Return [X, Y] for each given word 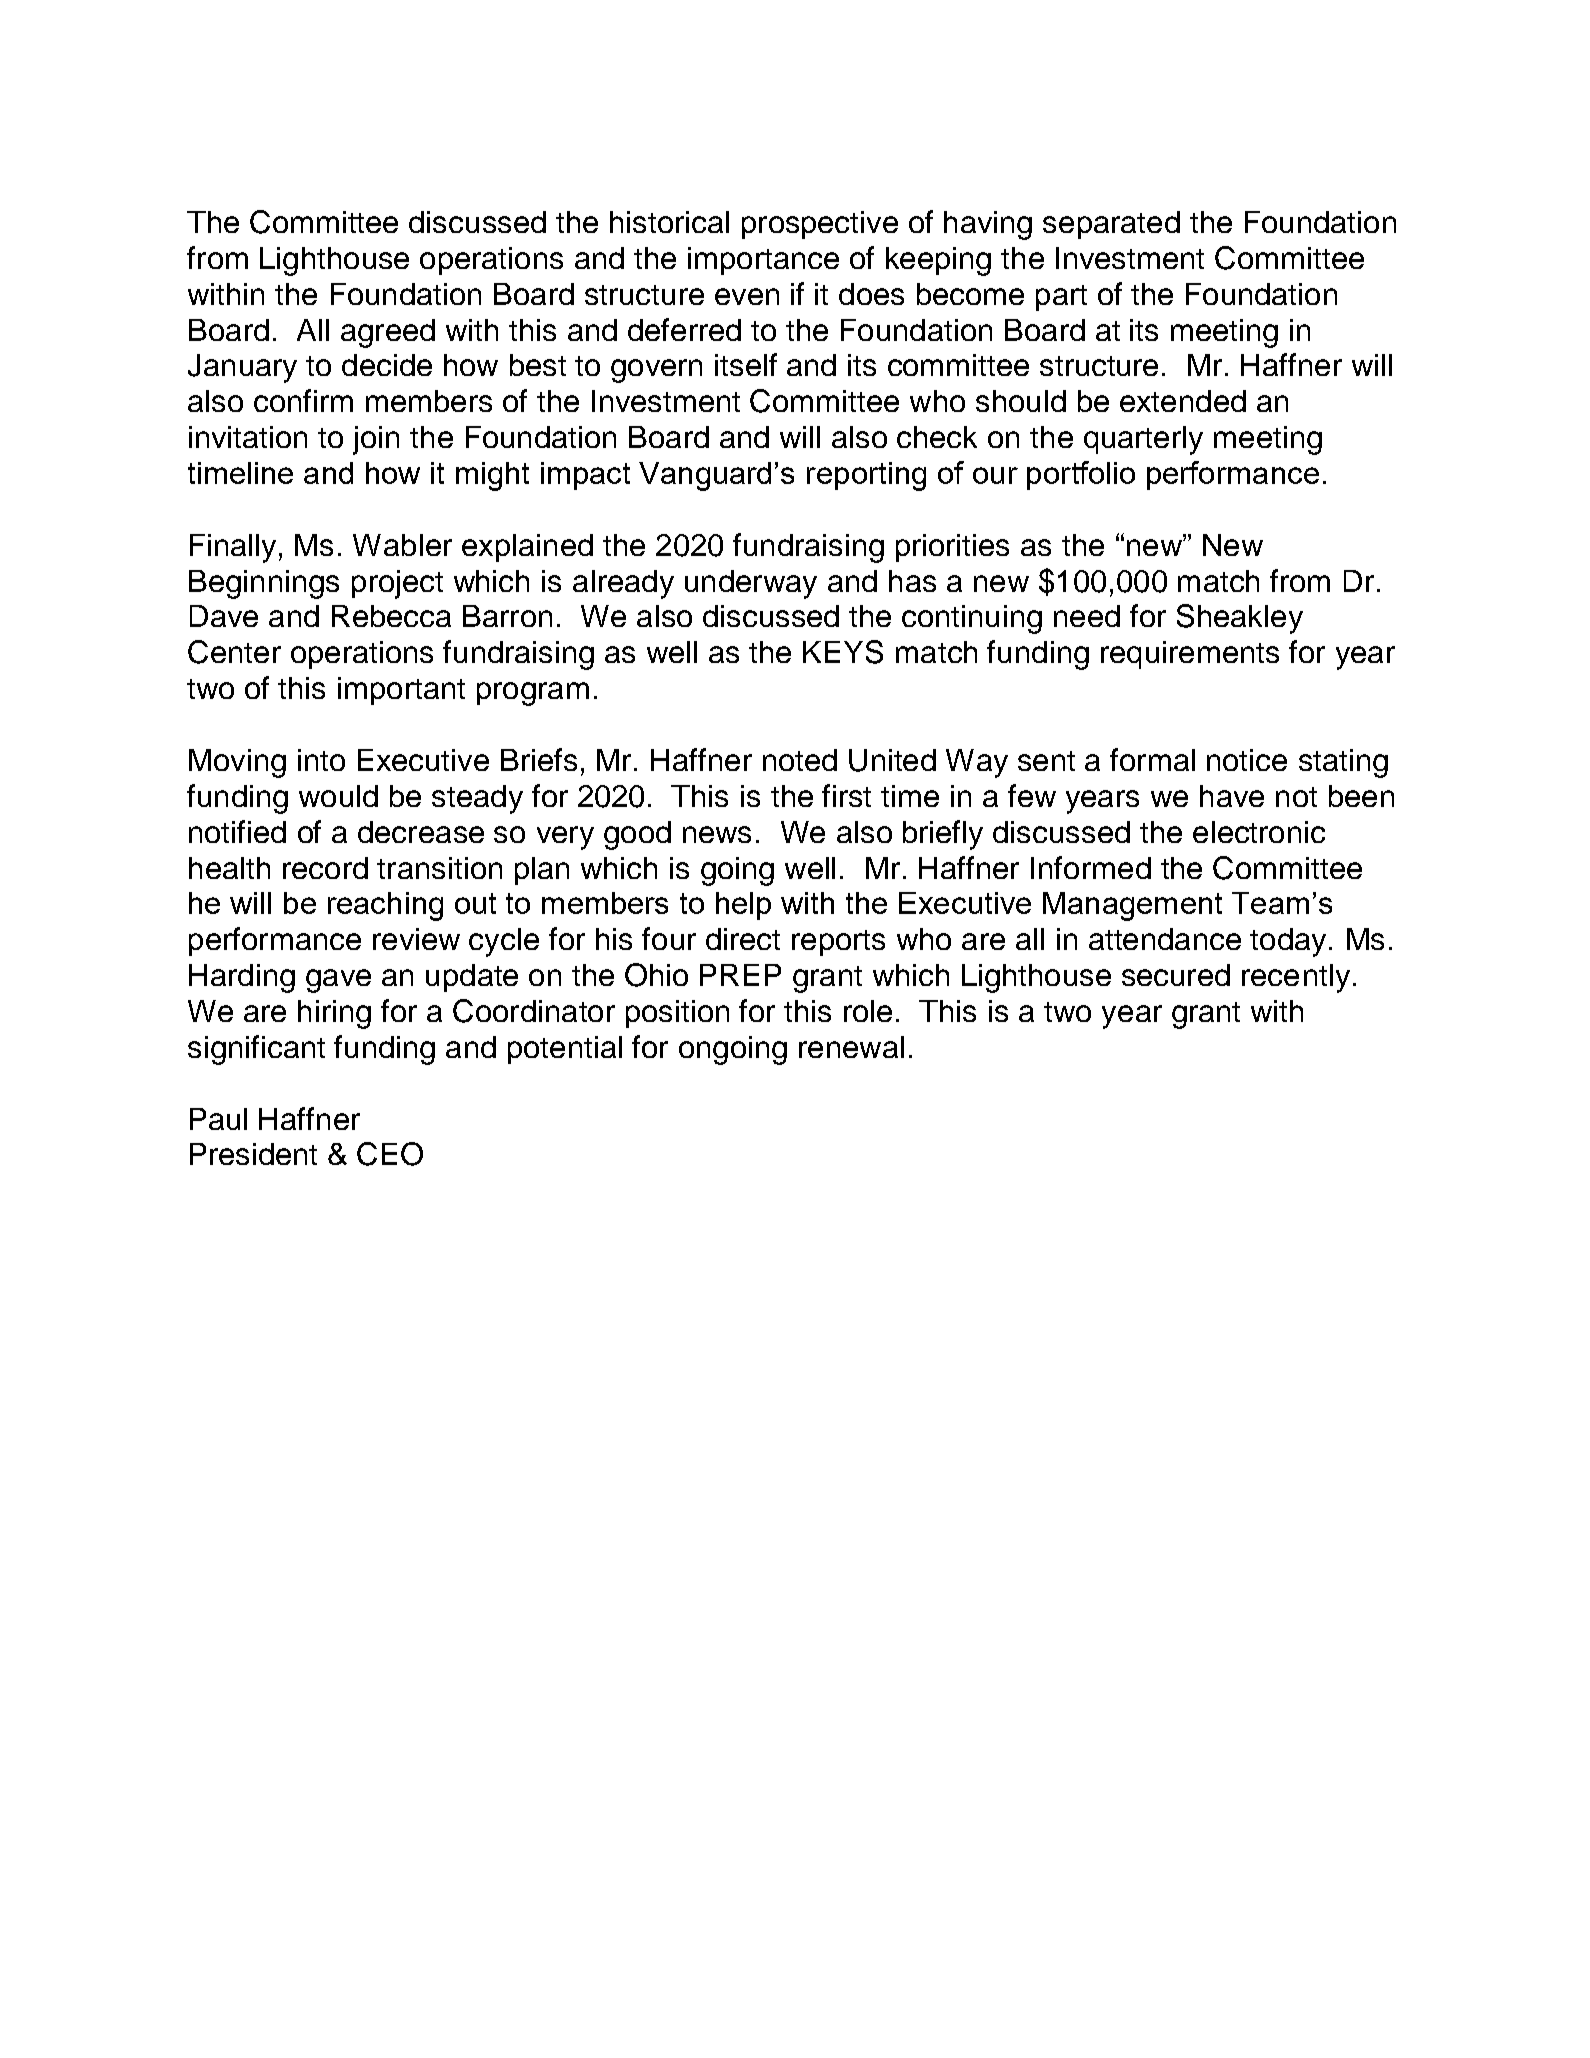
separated [1111, 225]
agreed [388, 333]
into [321, 760]
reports [838, 943]
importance [763, 261]
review [416, 939]
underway [751, 584]
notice [1247, 760]
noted [800, 760]
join [376, 440]
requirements [1190, 655]
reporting [866, 476]
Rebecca [391, 616]
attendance [1165, 939]
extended [1183, 401]
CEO [390, 1154]
